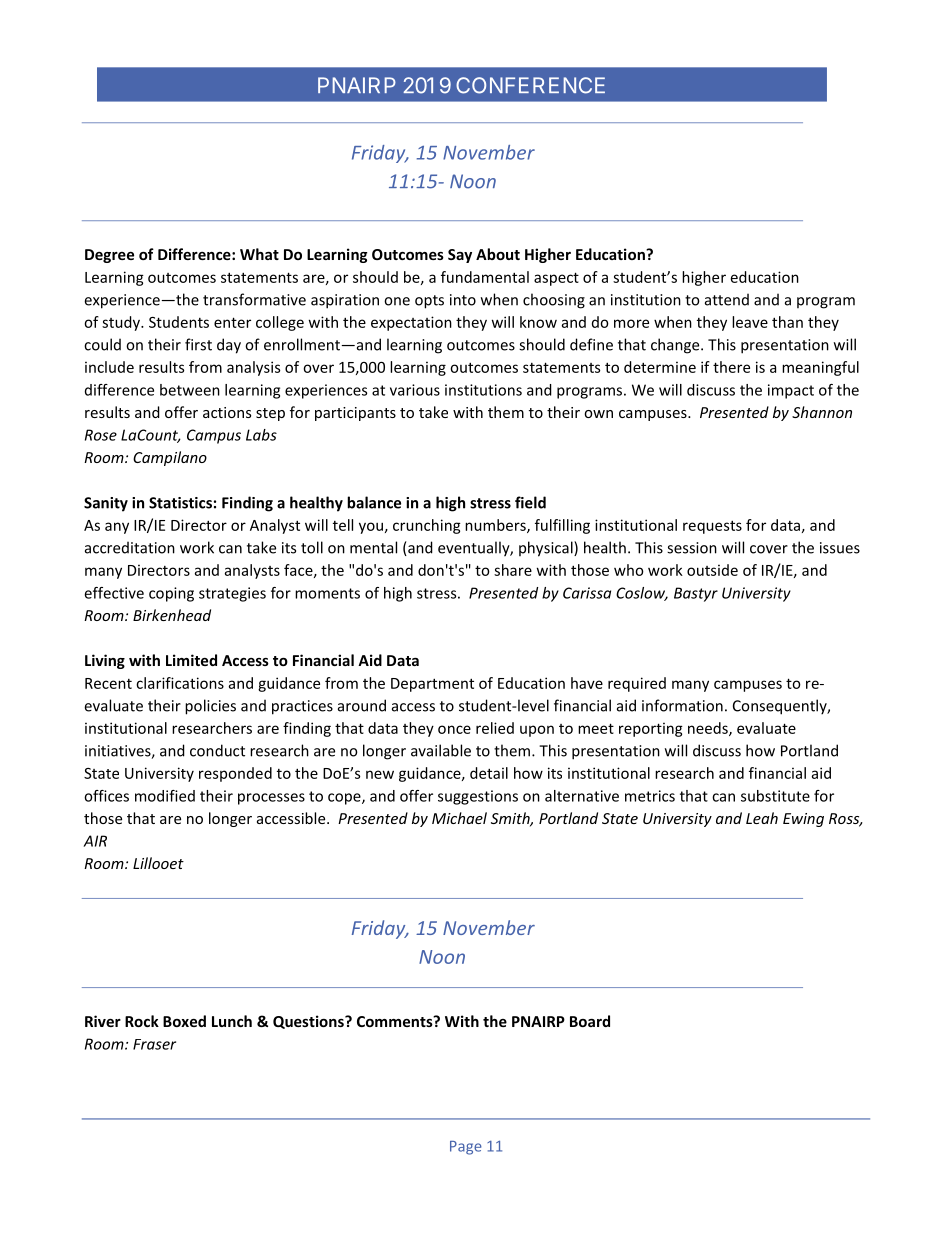 The image size is (952, 1233). Describe the element at coordinates (259, 254) in the page. I see `What` at that location.
